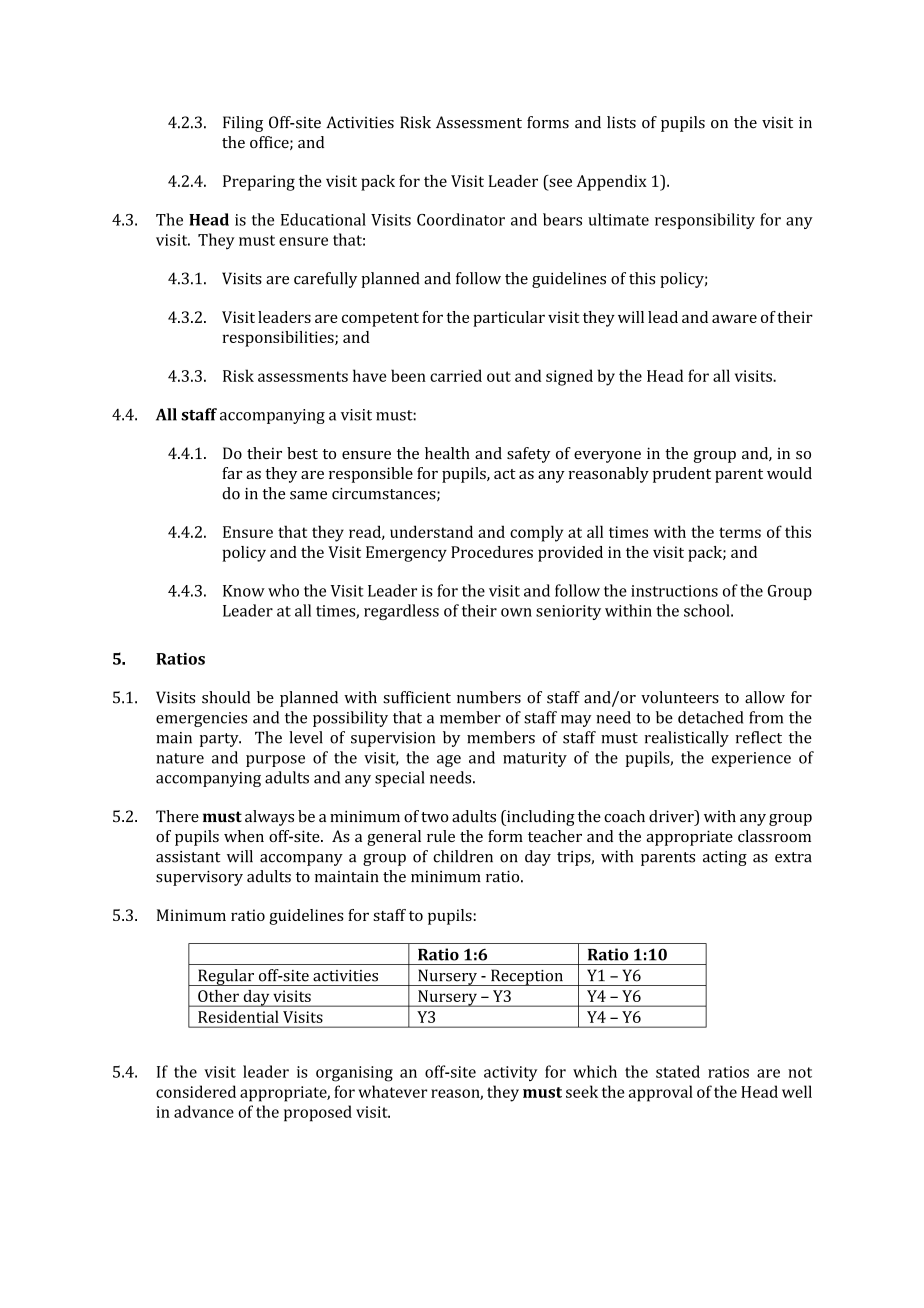 This page has height=1308, width=924. What do you see at coordinates (244, 591) in the page?
I see `Know` at bounding box center [244, 591].
